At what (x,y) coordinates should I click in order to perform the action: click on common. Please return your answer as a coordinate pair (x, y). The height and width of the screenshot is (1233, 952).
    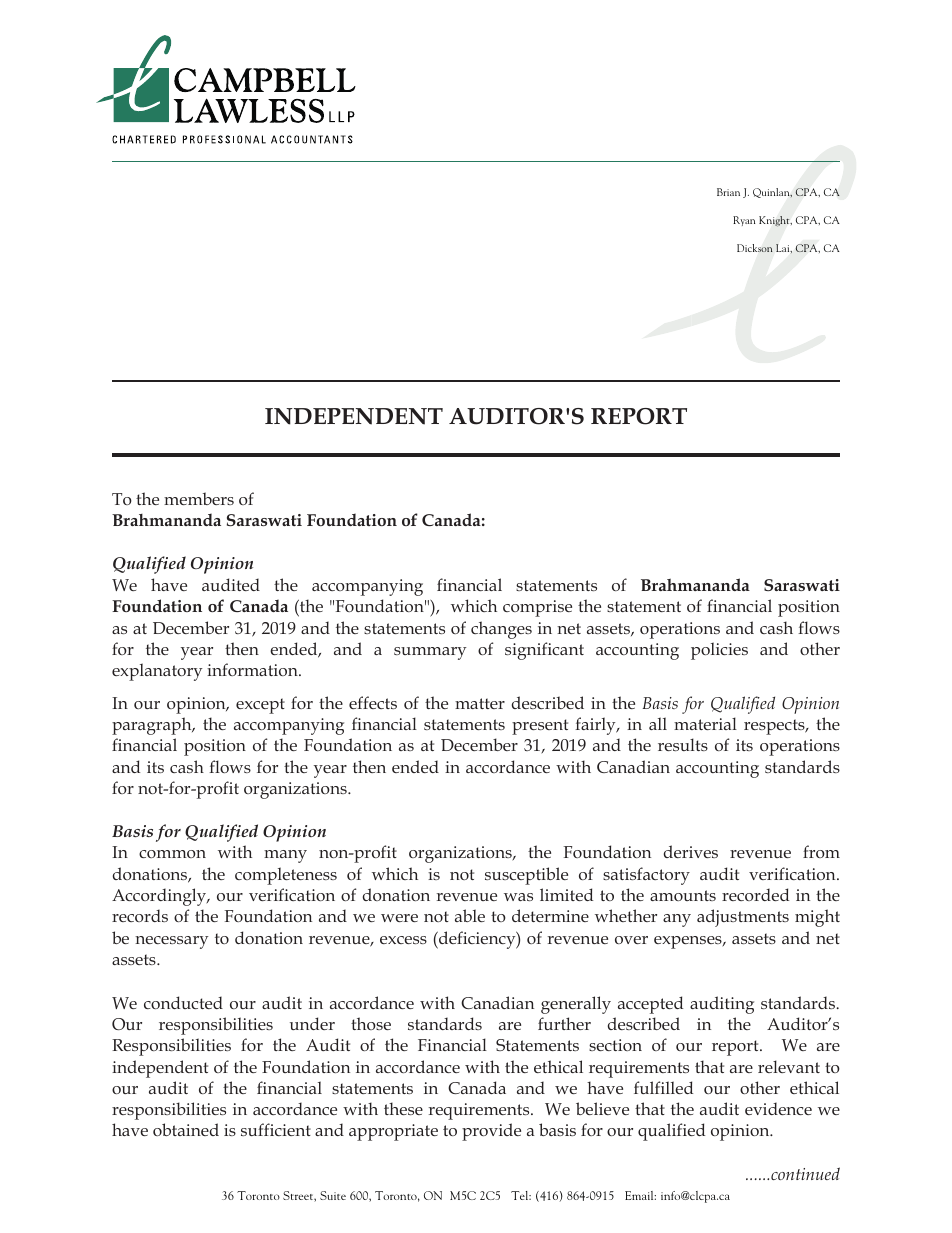
    Looking at the image, I should click on (172, 854).
